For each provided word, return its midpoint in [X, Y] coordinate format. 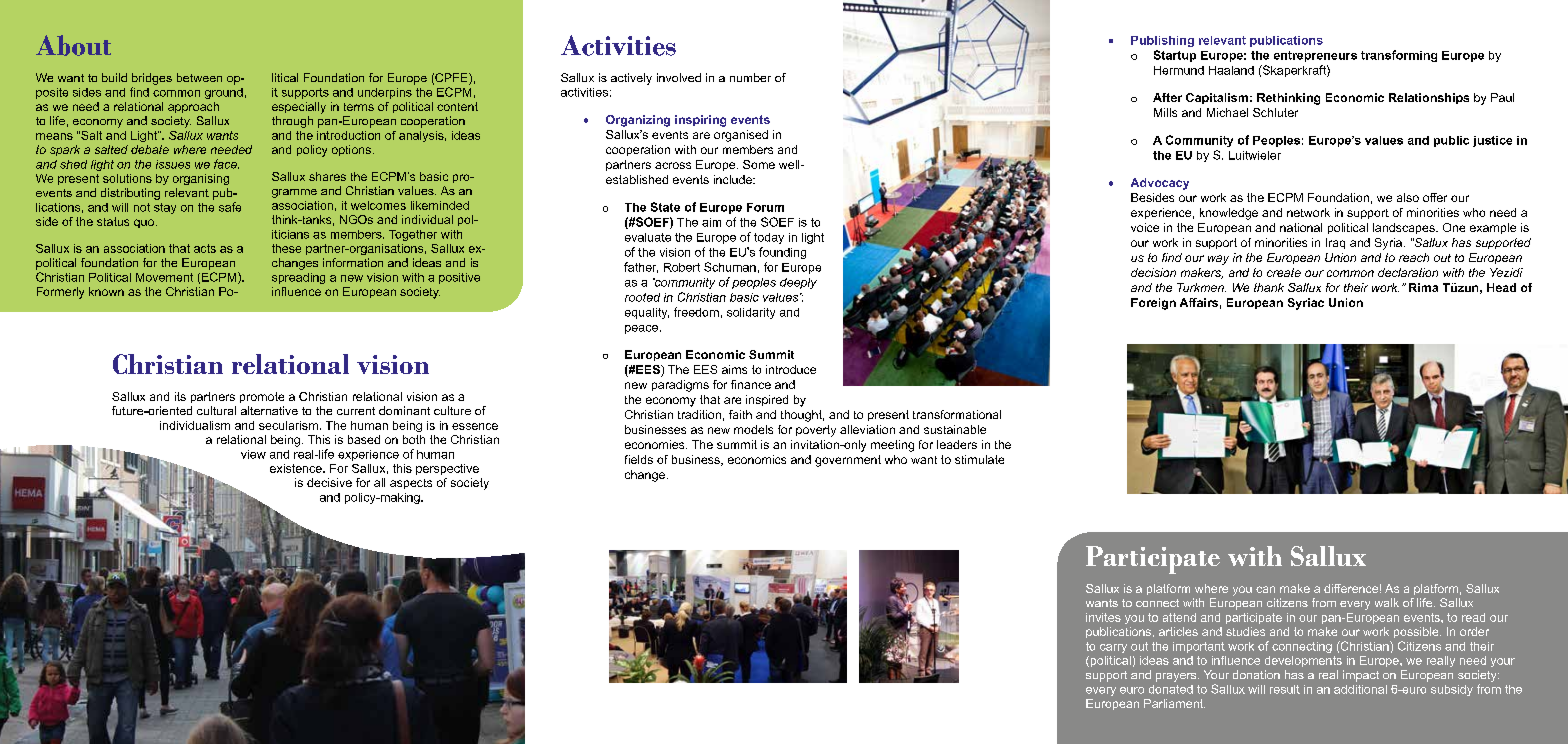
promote [262, 397]
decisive [329, 482]
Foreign [1153, 304]
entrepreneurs [1315, 56]
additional [1360, 689]
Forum [765, 207]
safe [230, 207]
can [1265, 589]
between [199, 77]
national [1301, 227]
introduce [791, 369]
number [750, 77]
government [848, 461]
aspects [411, 484]
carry [1113, 648]
